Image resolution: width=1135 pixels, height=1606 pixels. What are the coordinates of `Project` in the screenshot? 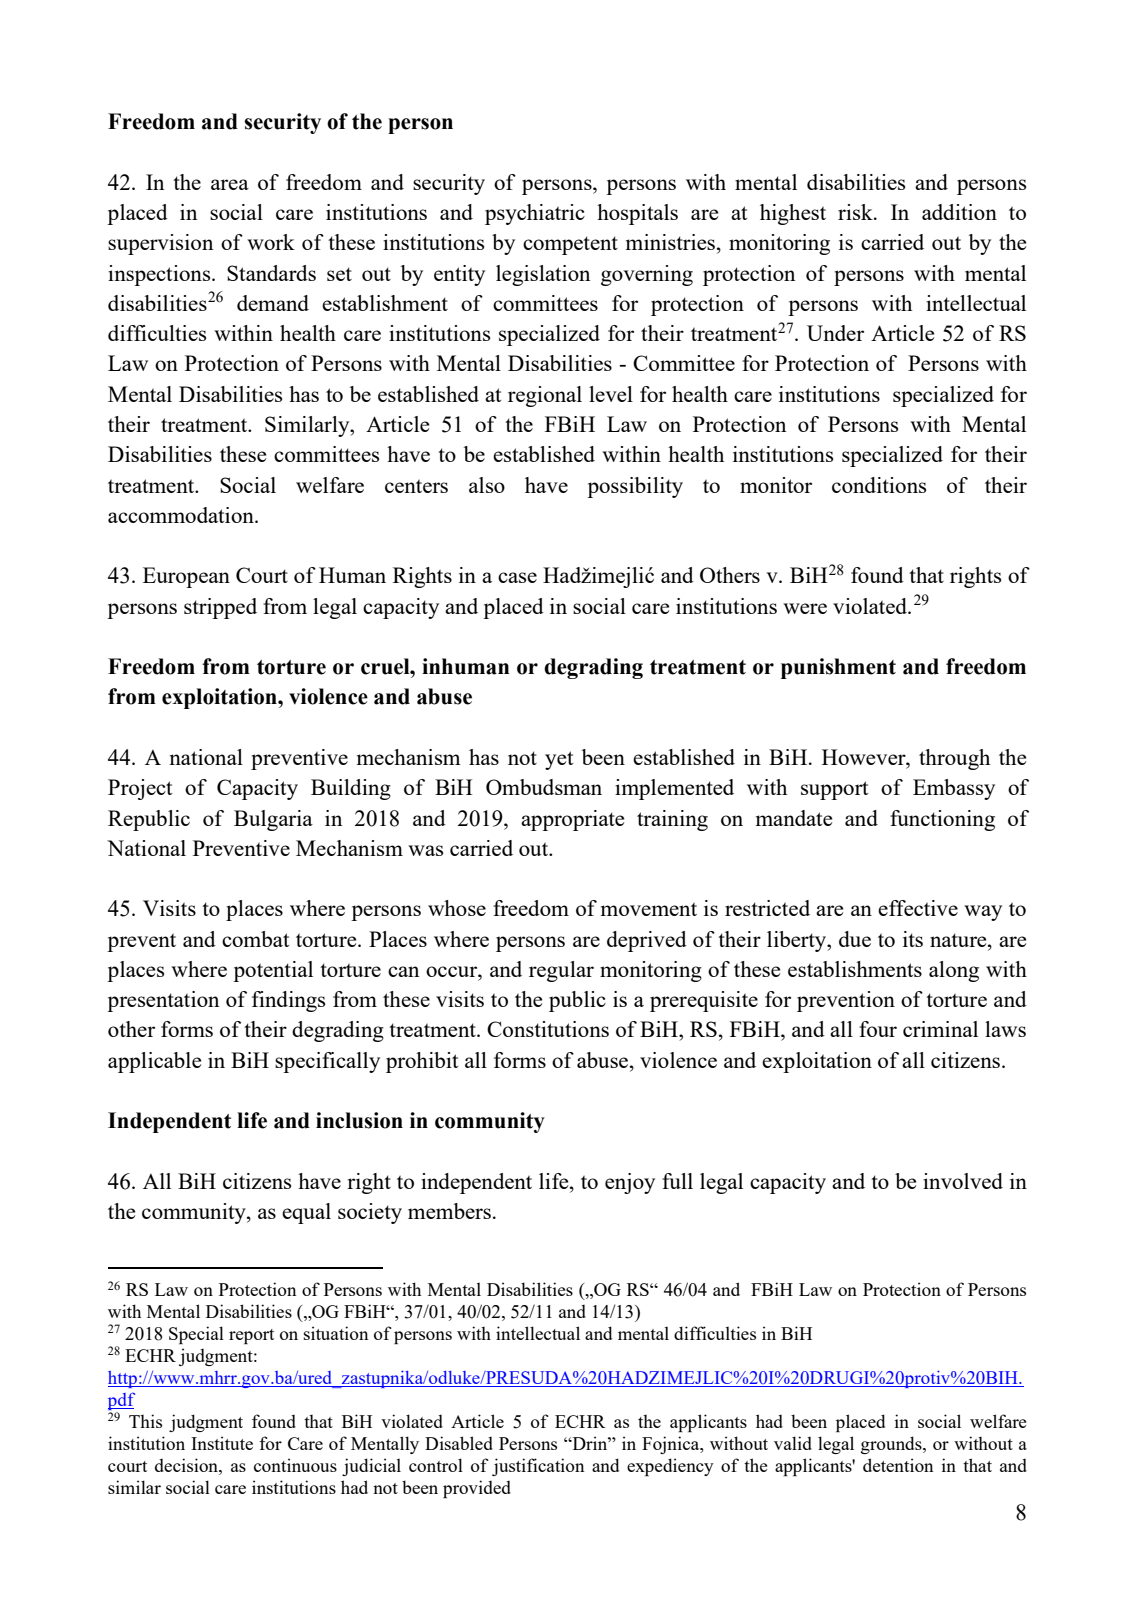 It's located at (140, 789).
